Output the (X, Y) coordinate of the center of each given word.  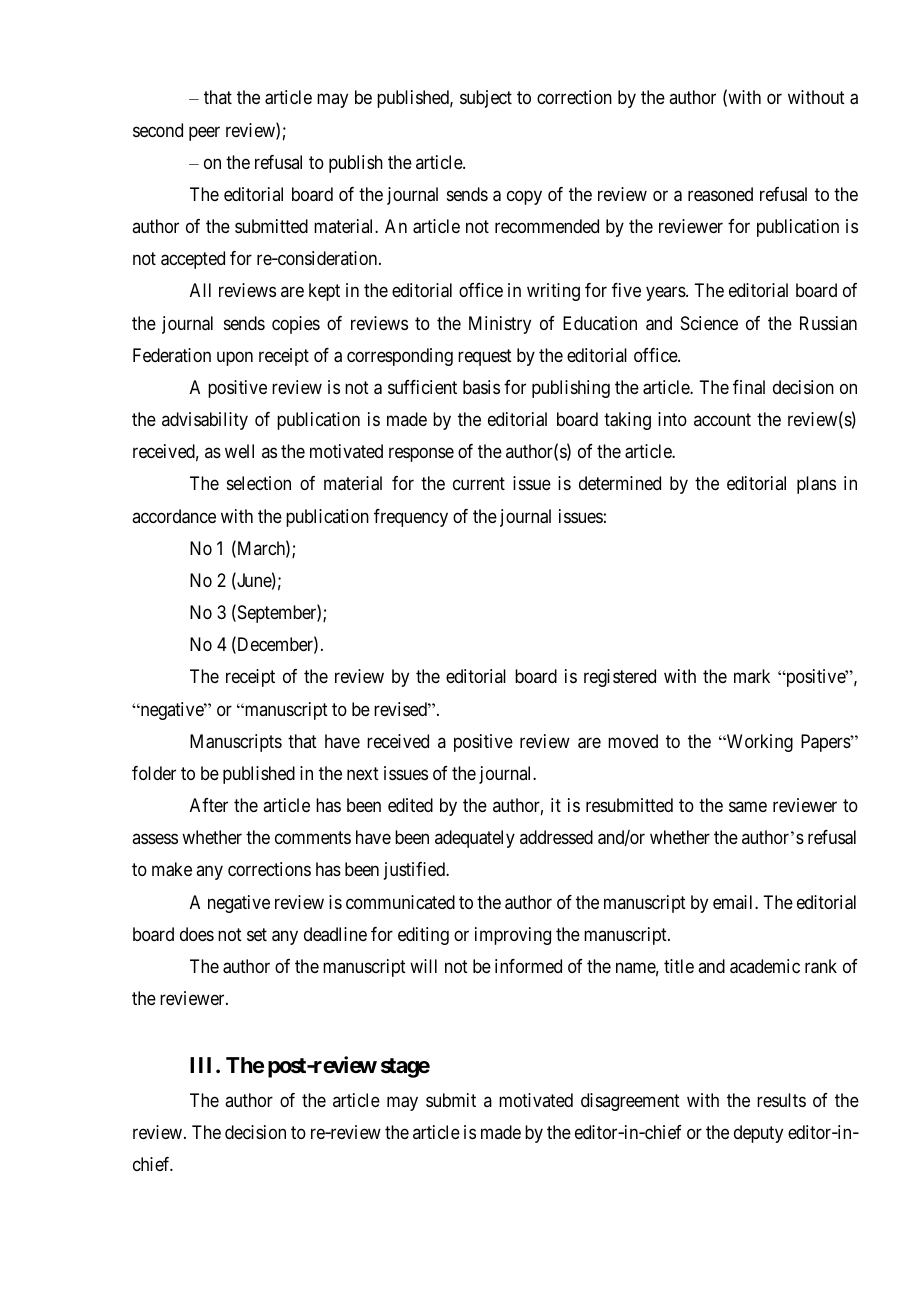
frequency (411, 518)
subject (486, 99)
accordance (174, 516)
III (203, 1065)
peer (204, 133)
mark (752, 676)
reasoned (720, 194)
